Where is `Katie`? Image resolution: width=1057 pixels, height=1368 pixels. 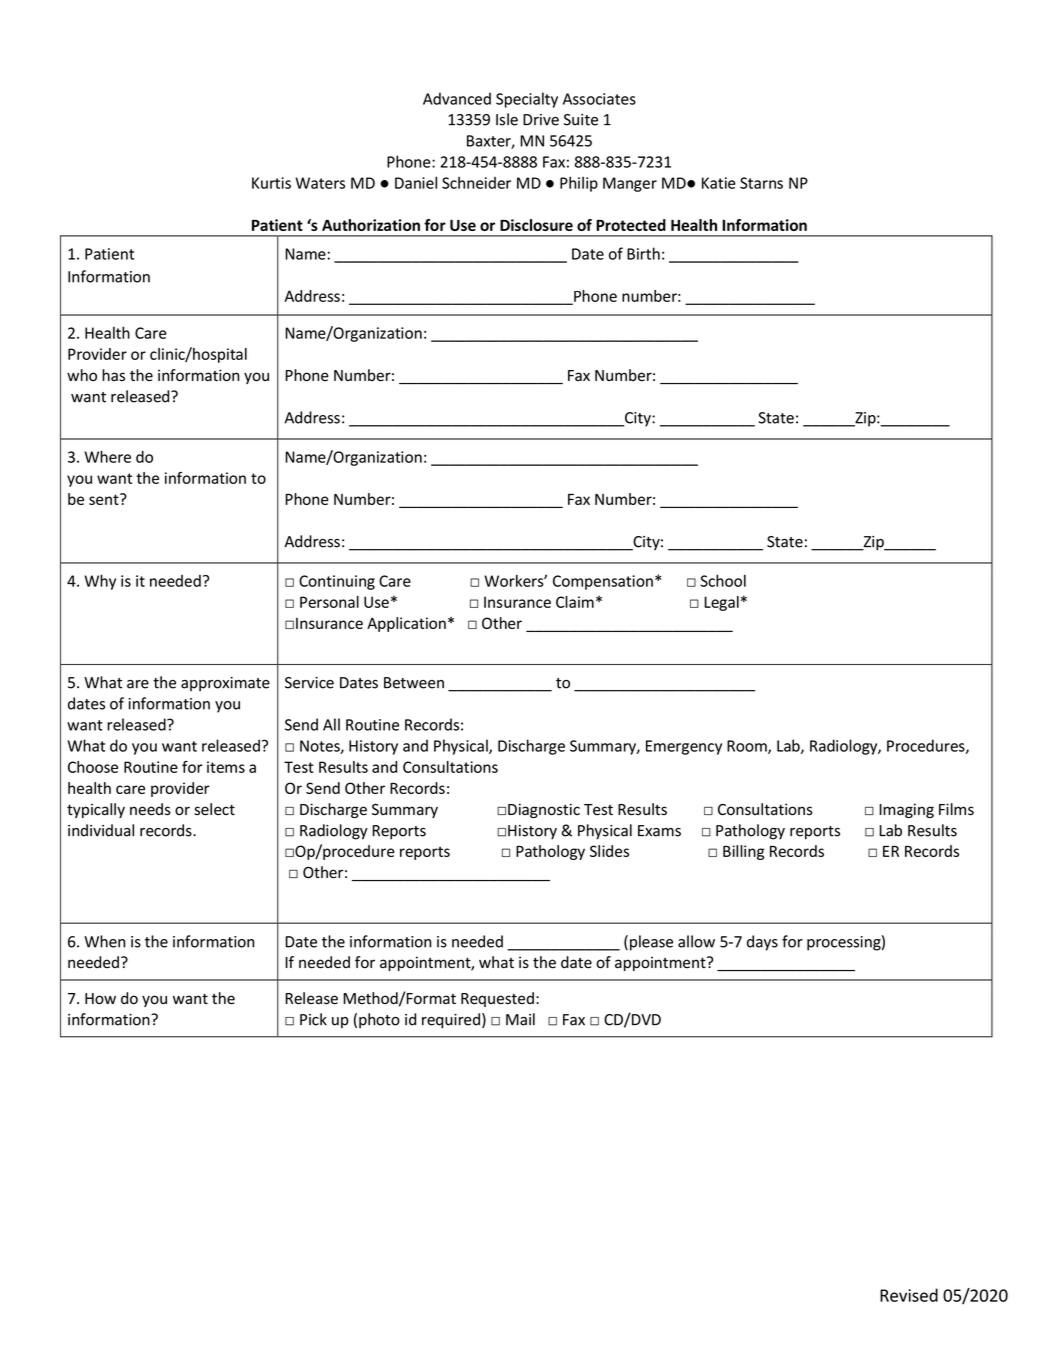 Katie is located at coordinates (719, 183).
